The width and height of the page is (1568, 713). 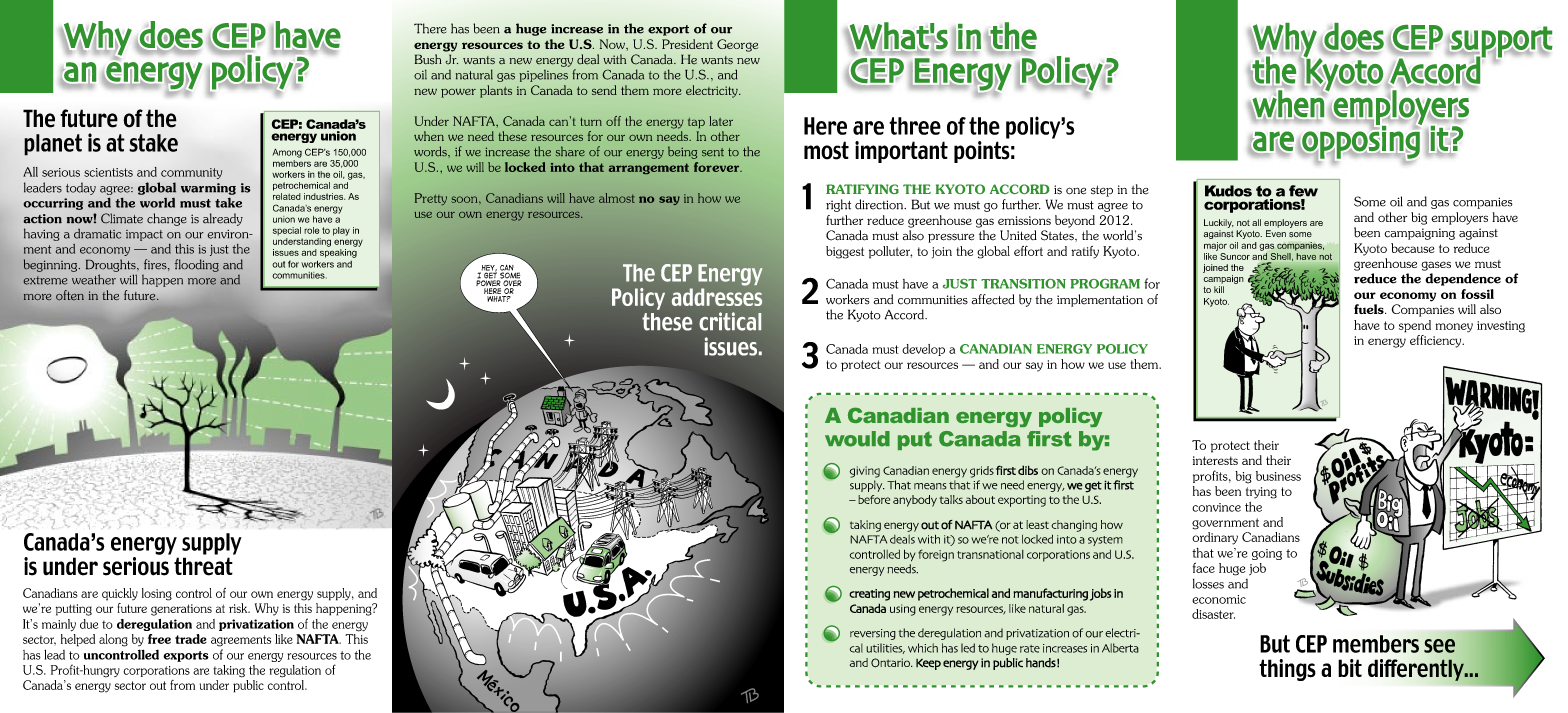 I want to click on Bush, so click(x=428, y=59).
